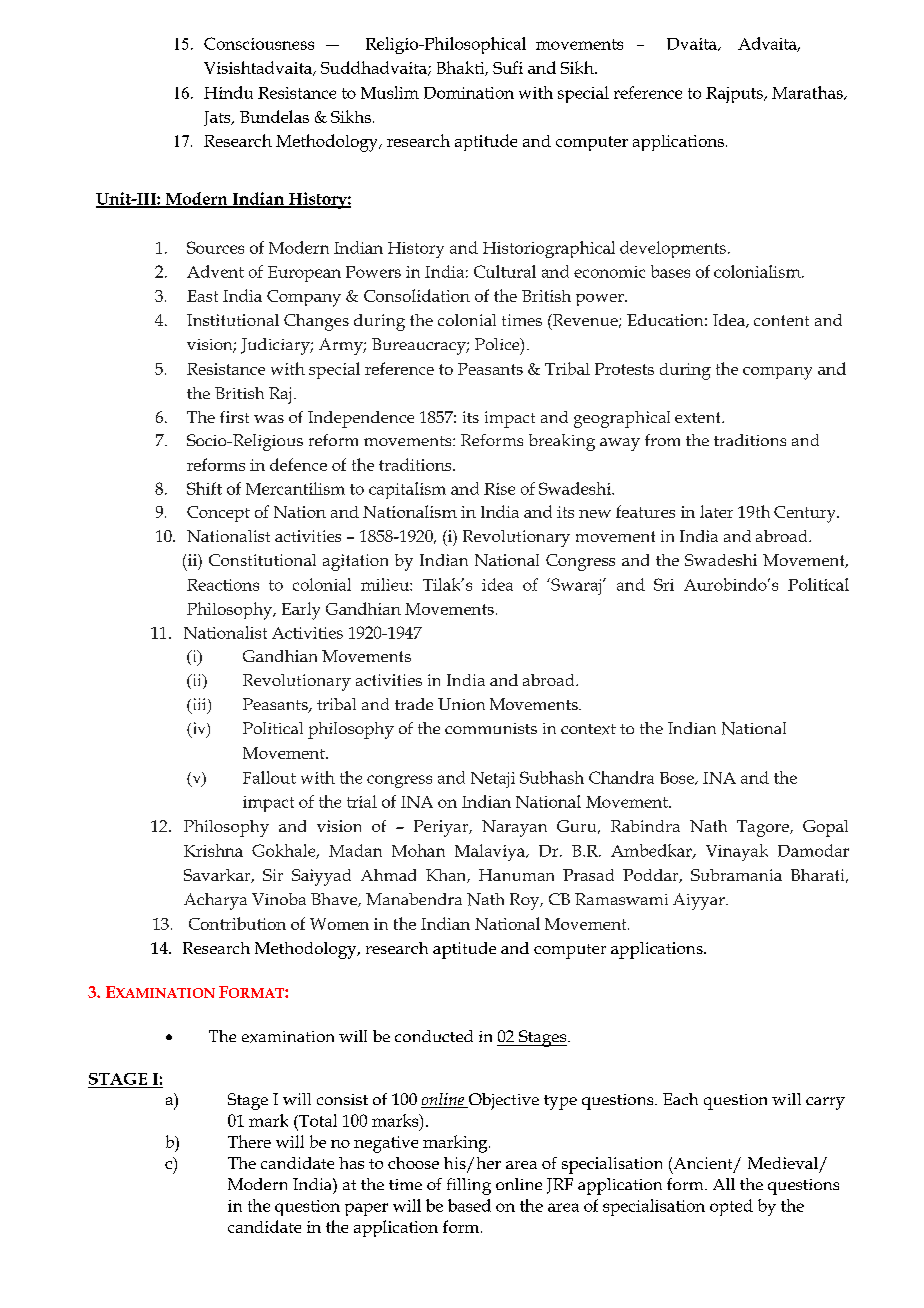 The width and height of the image is (924, 1308). Describe the element at coordinates (664, 584) in the image. I see `Sri` at that location.
